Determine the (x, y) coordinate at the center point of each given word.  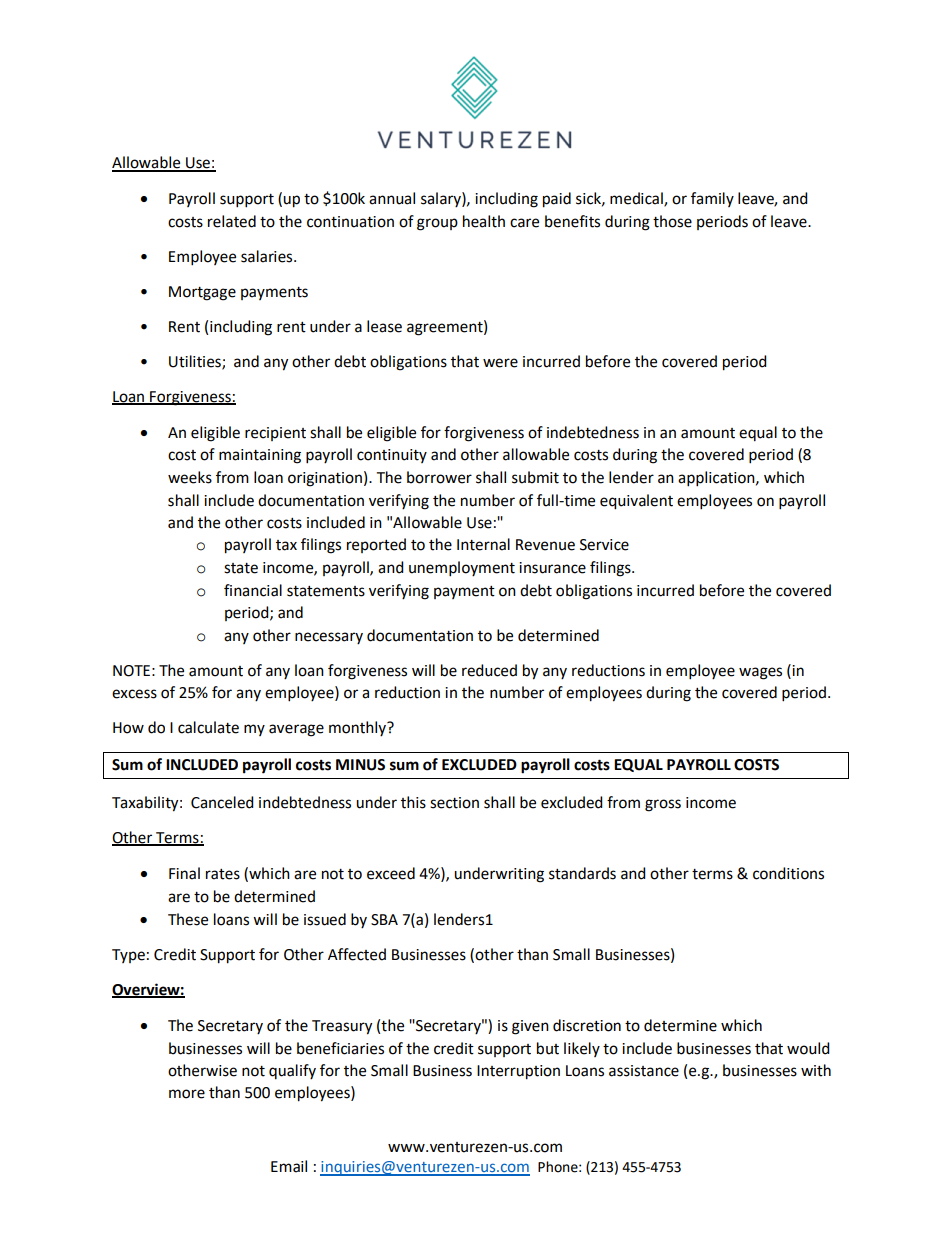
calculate (208, 727)
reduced (489, 670)
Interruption (518, 1072)
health (484, 221)
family (712, 199)
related (232, 221)
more (187, 1094)
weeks (190, 477)
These (188, 919)
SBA (384, 920)
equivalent (636, 502)
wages (760, 673)
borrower (439, 477)
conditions (788, 873)
